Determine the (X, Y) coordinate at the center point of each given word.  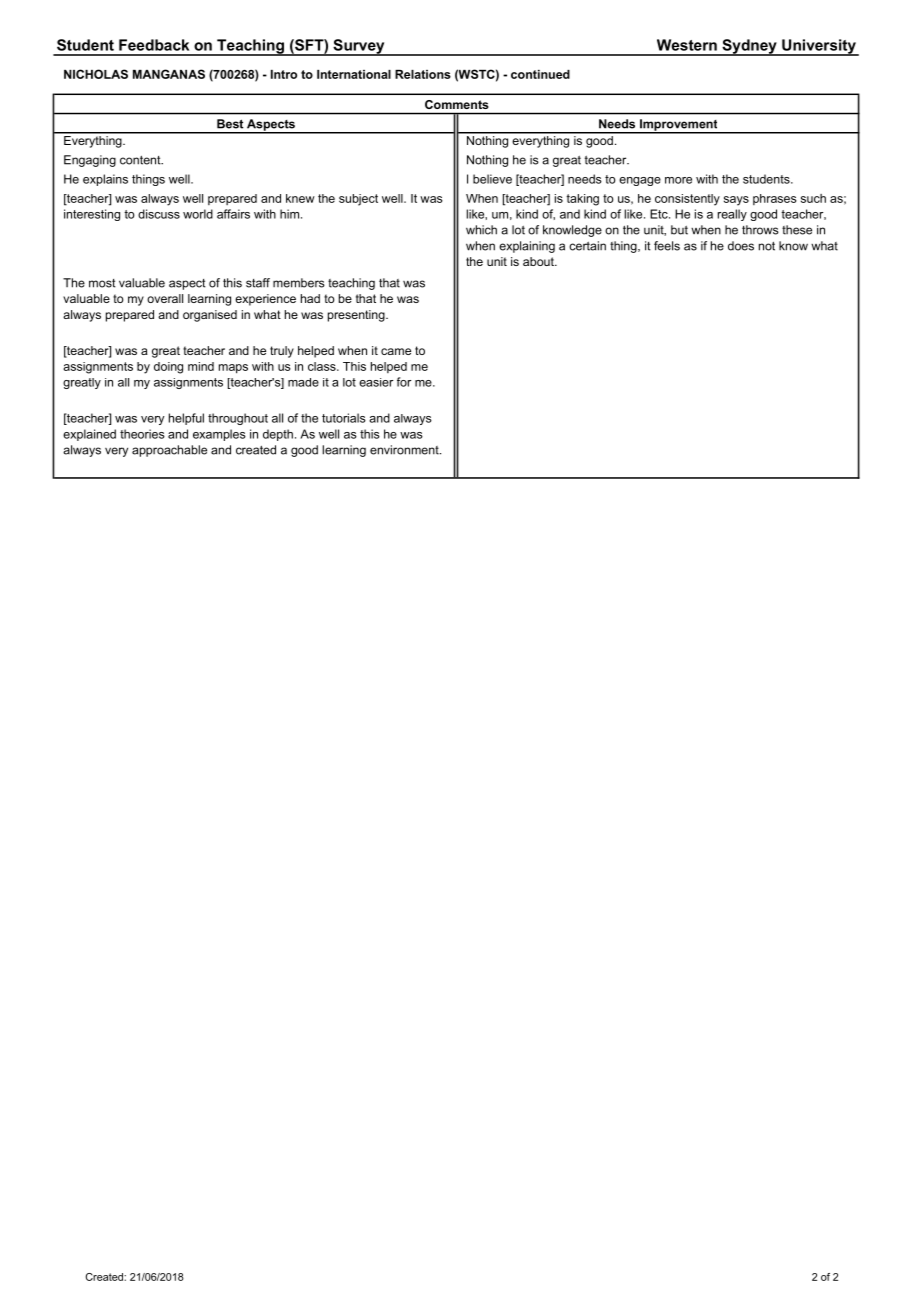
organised (210, 316)
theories (142, 434)
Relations (423, 74)
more (678, 180)
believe (492, 179)
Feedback (154, 45)
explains (105, 180)
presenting (357, 316)
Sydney (749, 47)
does (741, 246)
